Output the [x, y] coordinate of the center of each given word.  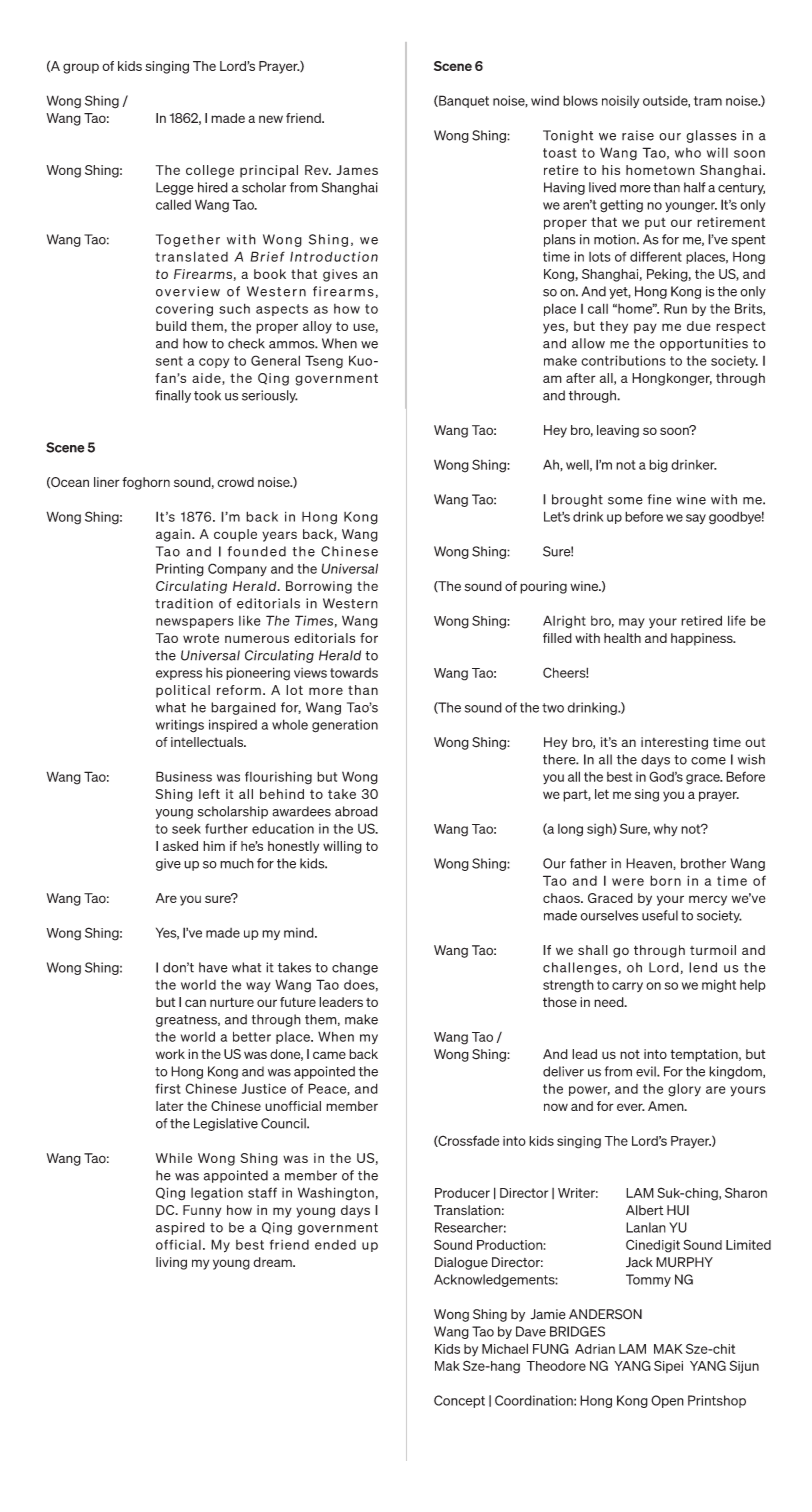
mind [300, 932]
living [171, 1263]
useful [660, 915]
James [357, 170]
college [210, 171]
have [213, 967]
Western [350, 603]
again [174, 535]
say [696, 519]
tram [708, 101]
